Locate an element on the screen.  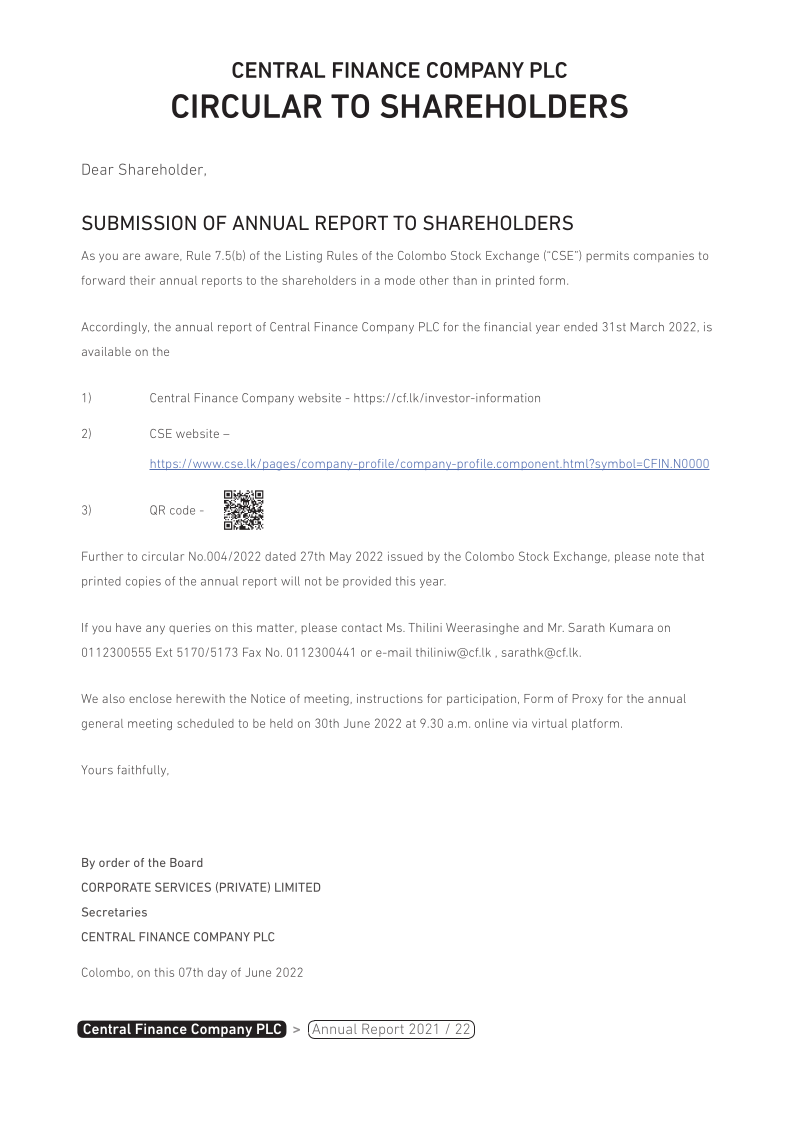
copies is located at coordinates (143, 582).
